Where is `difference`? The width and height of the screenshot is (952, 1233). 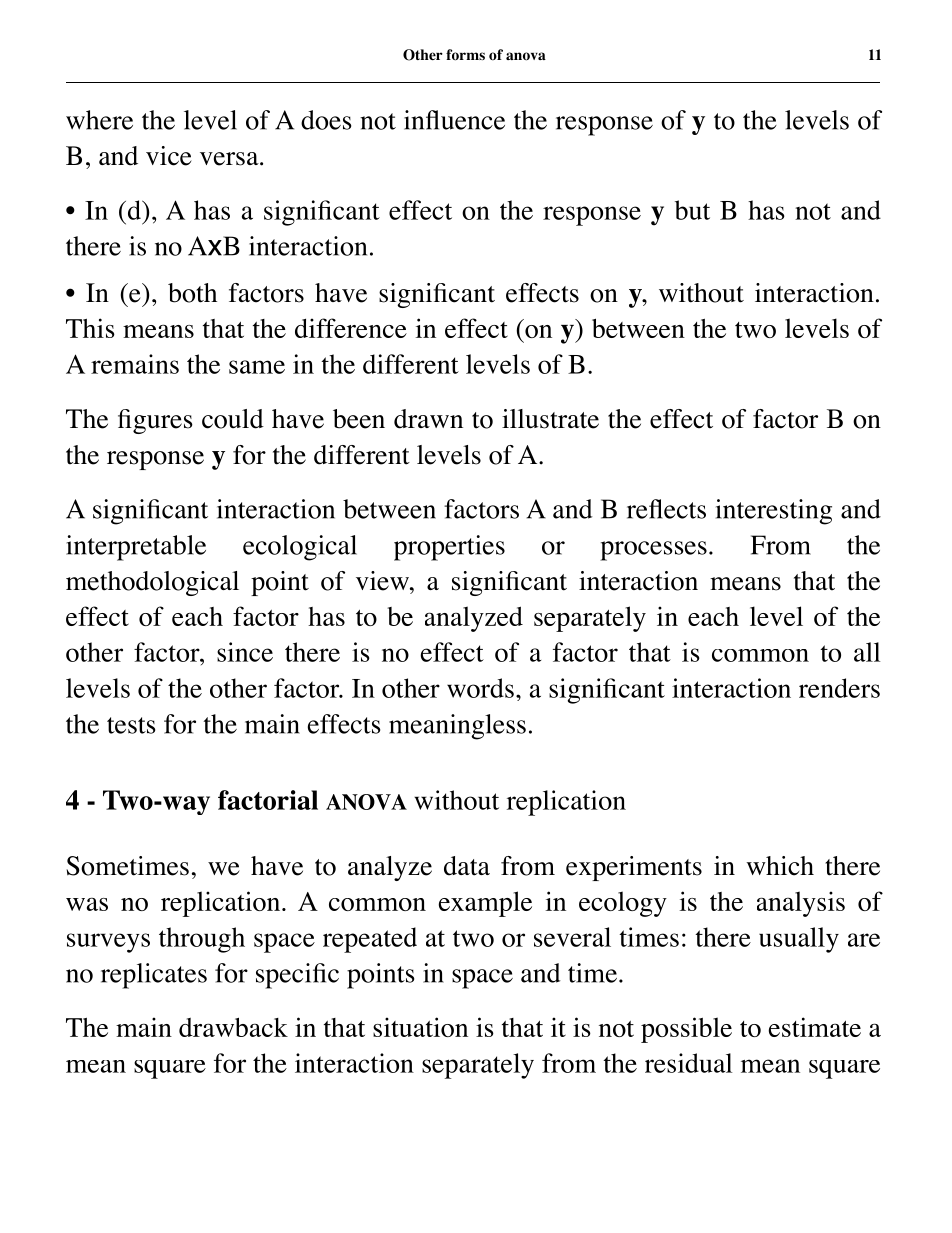
difference is located at coordinates (351, 328).
